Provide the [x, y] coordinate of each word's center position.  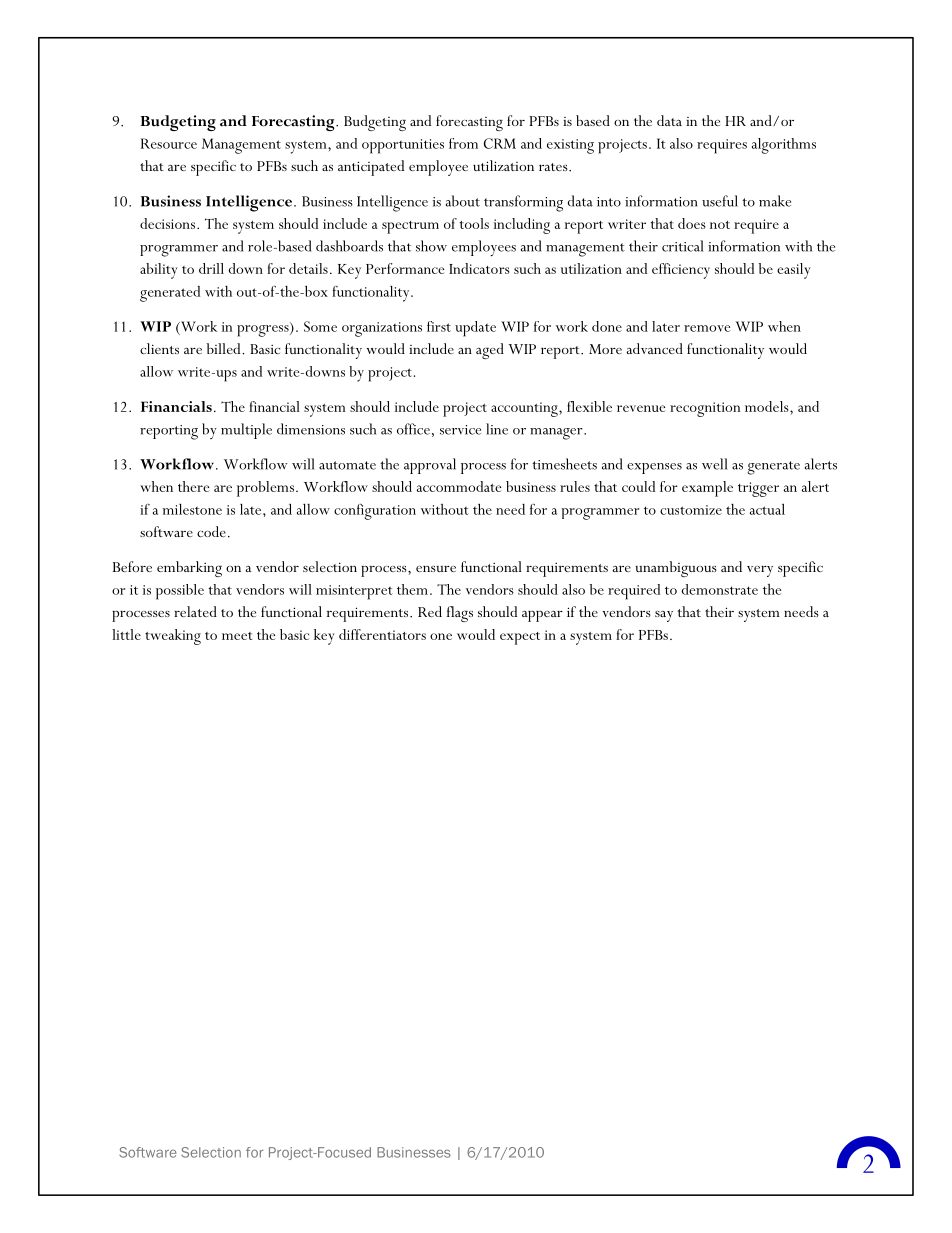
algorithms [784, 146]
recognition [705, 409]
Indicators [479, 268]
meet [237, 636]
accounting [525, 409]
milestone [192, 509]
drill [211, 268]
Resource [169, 143]
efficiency [681, 271]
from [463, 143]
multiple [246, 431]
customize [691, 510]
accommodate [459, 486]
